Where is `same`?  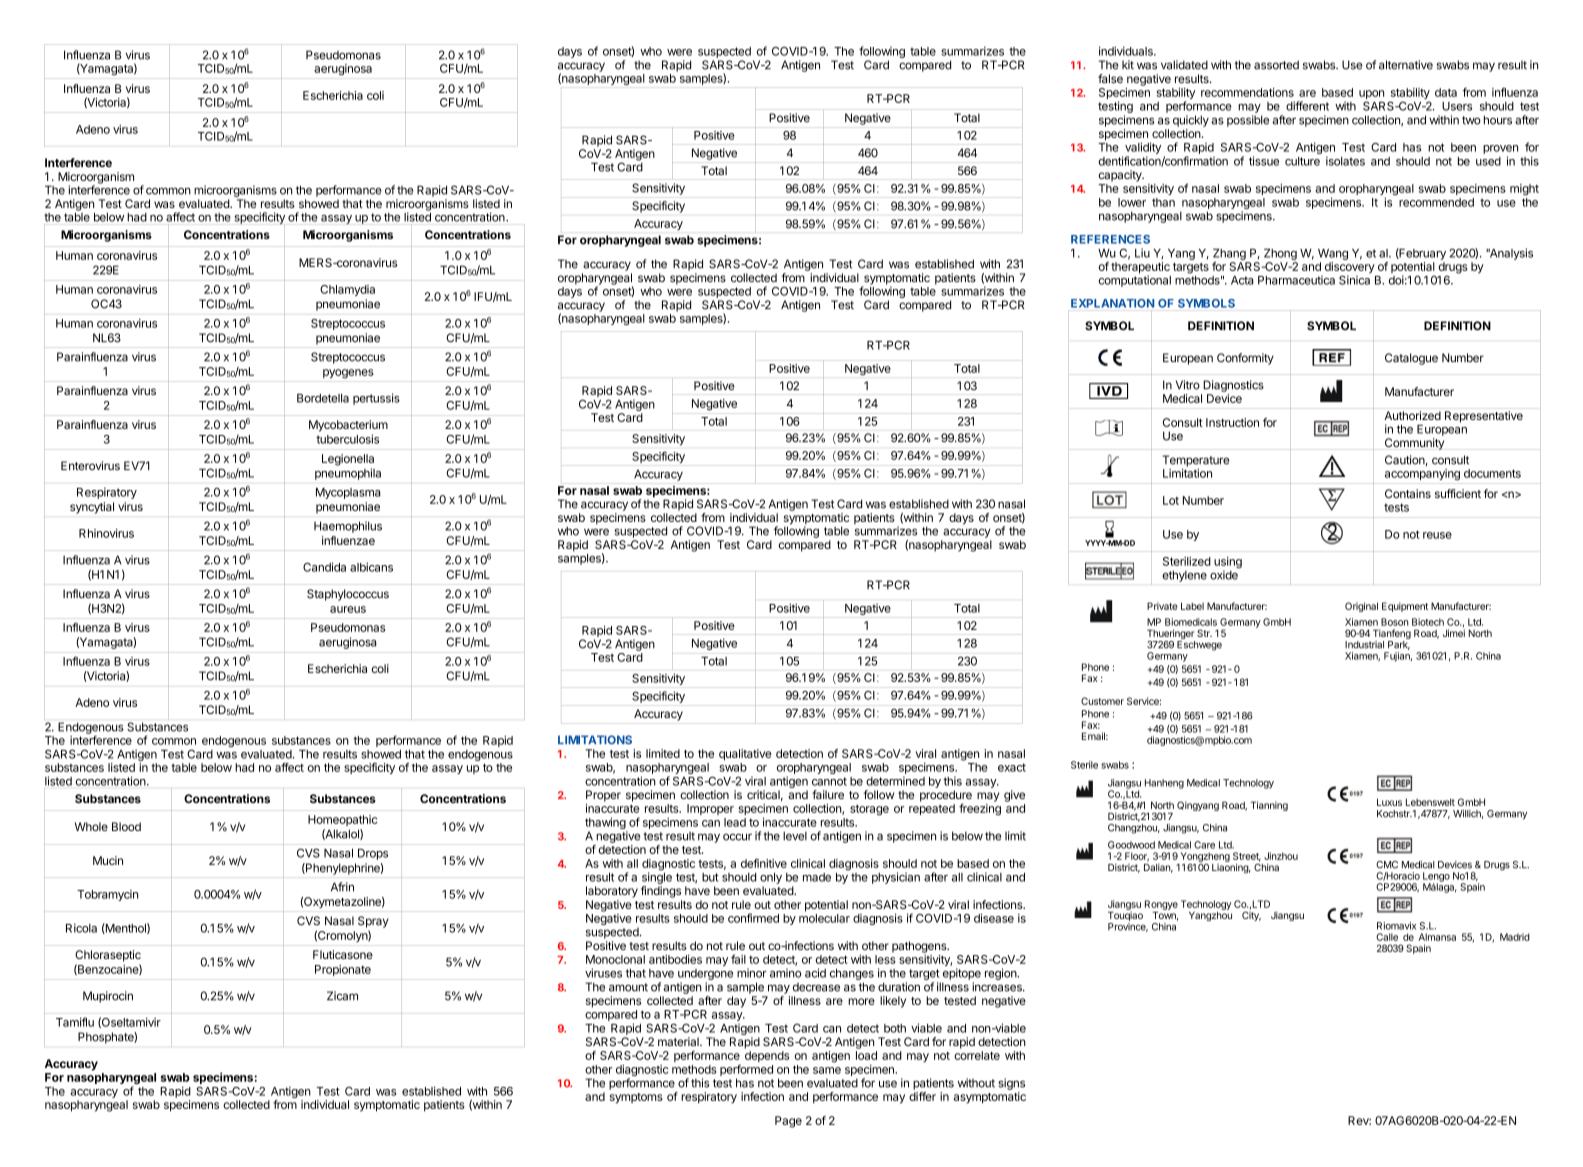 same is located at coordinates (827, 1070).
